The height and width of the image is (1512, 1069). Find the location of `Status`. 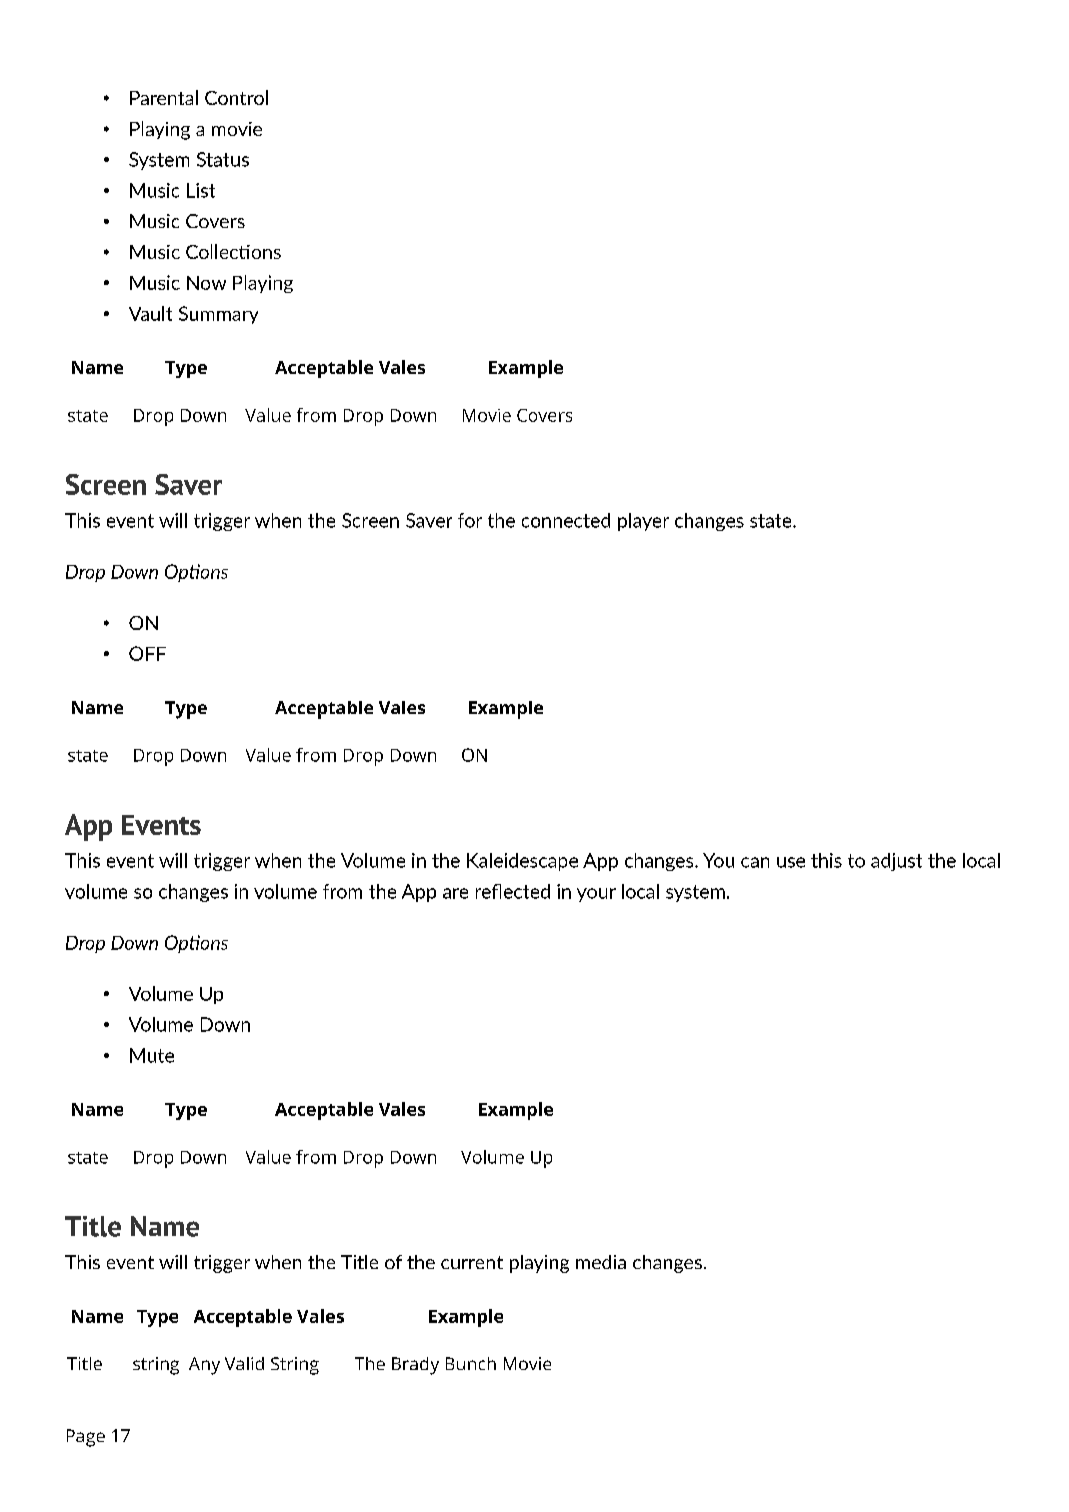

Status is located at coordinates (223, 159).
